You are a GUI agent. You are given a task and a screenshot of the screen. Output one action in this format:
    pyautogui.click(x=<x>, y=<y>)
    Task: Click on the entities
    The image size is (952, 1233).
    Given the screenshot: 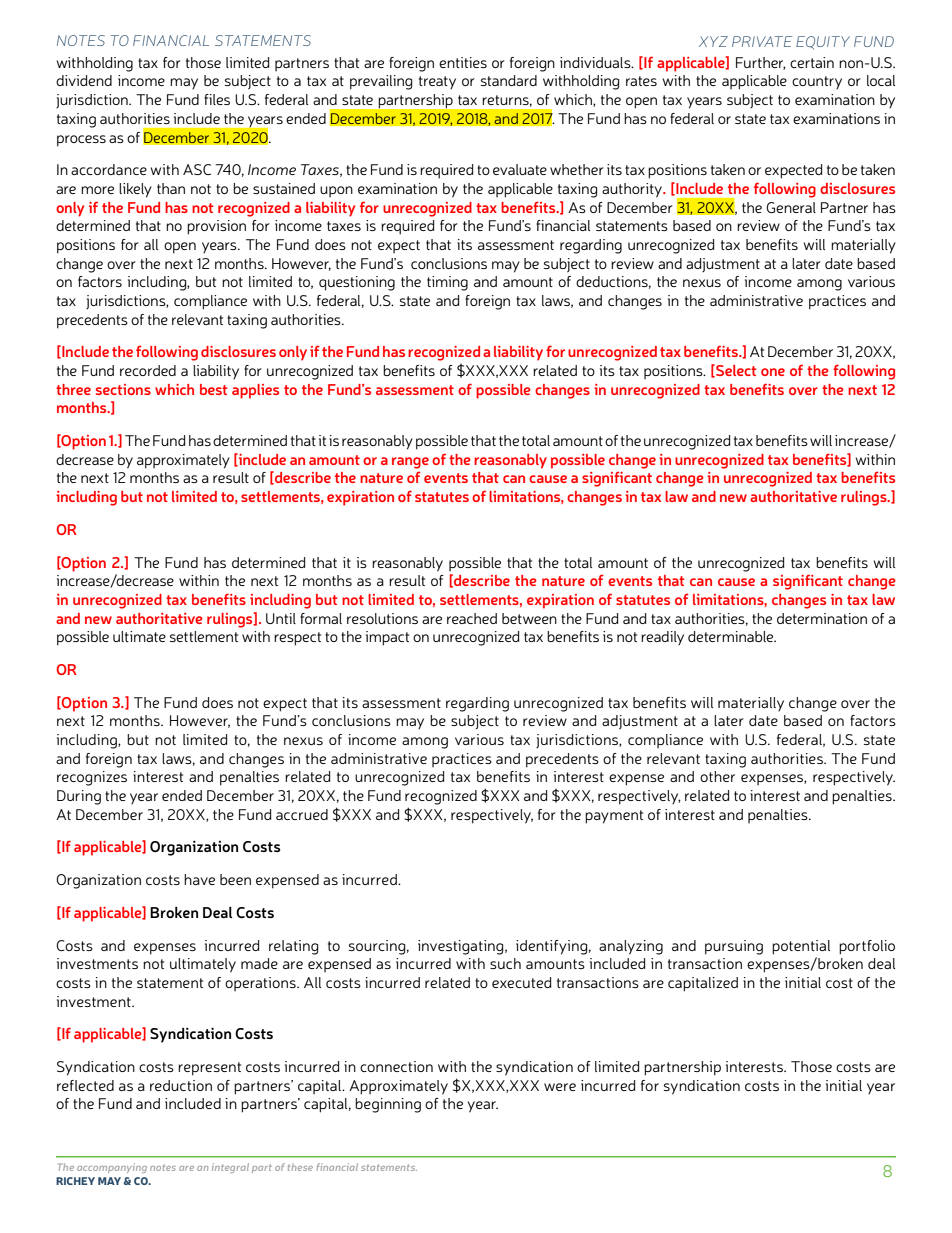 What is the action you would take?
    pyautogui.click(x=463, y=62)
